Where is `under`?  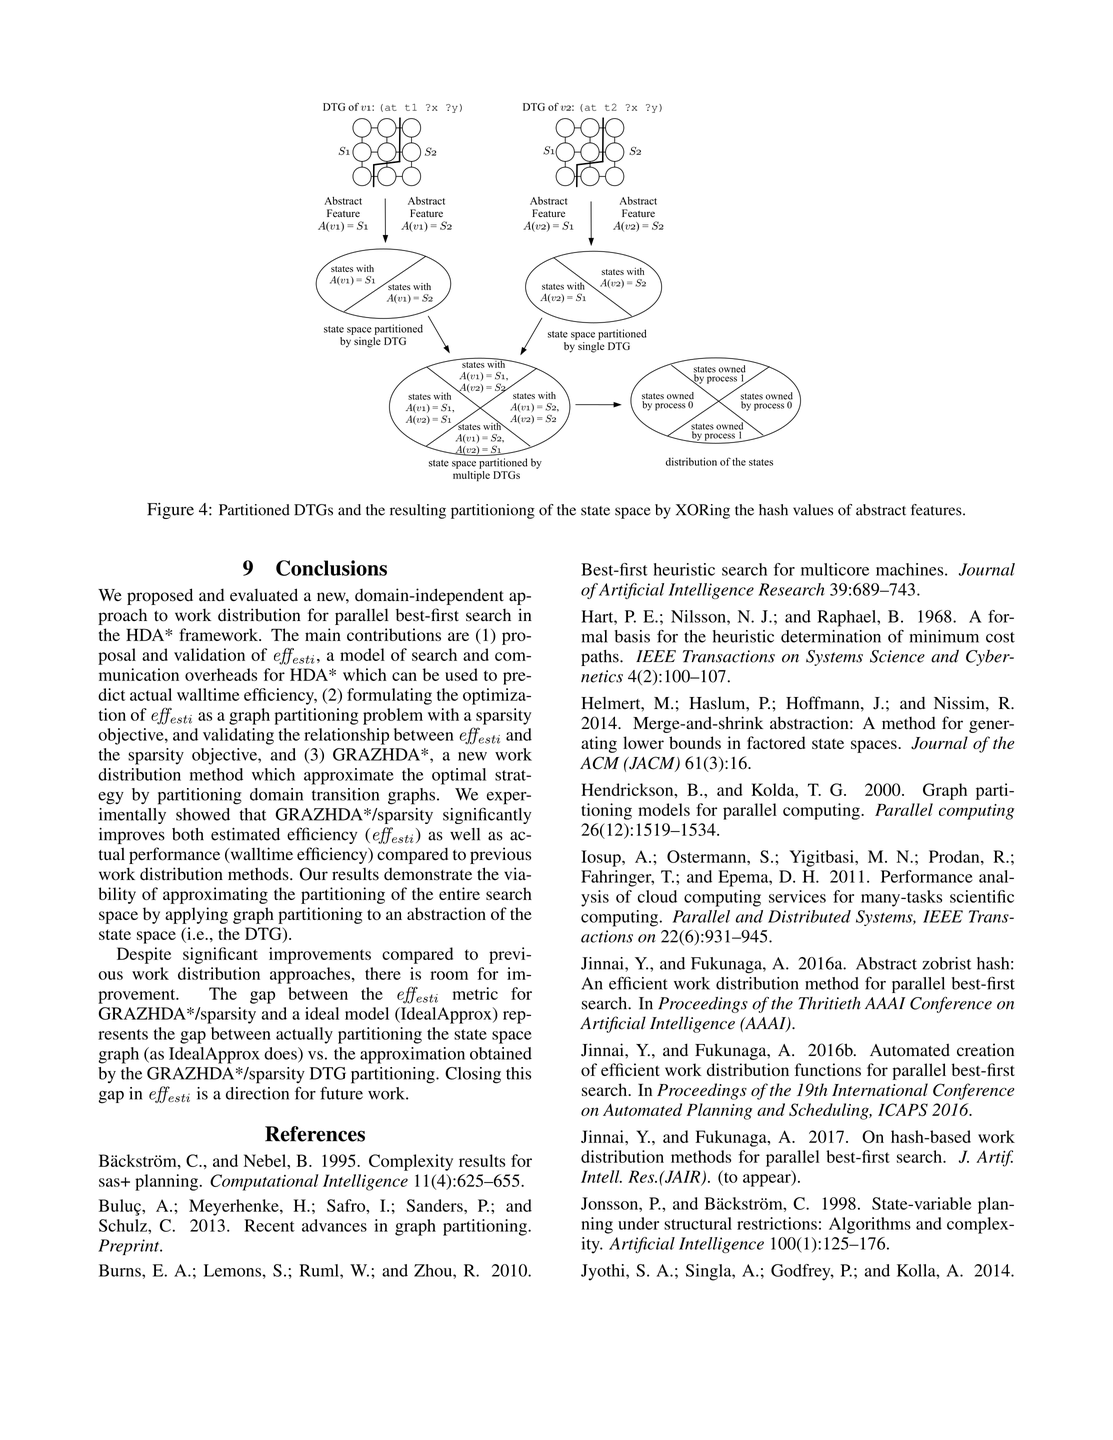
under is located at coordinates (638, 1223).
